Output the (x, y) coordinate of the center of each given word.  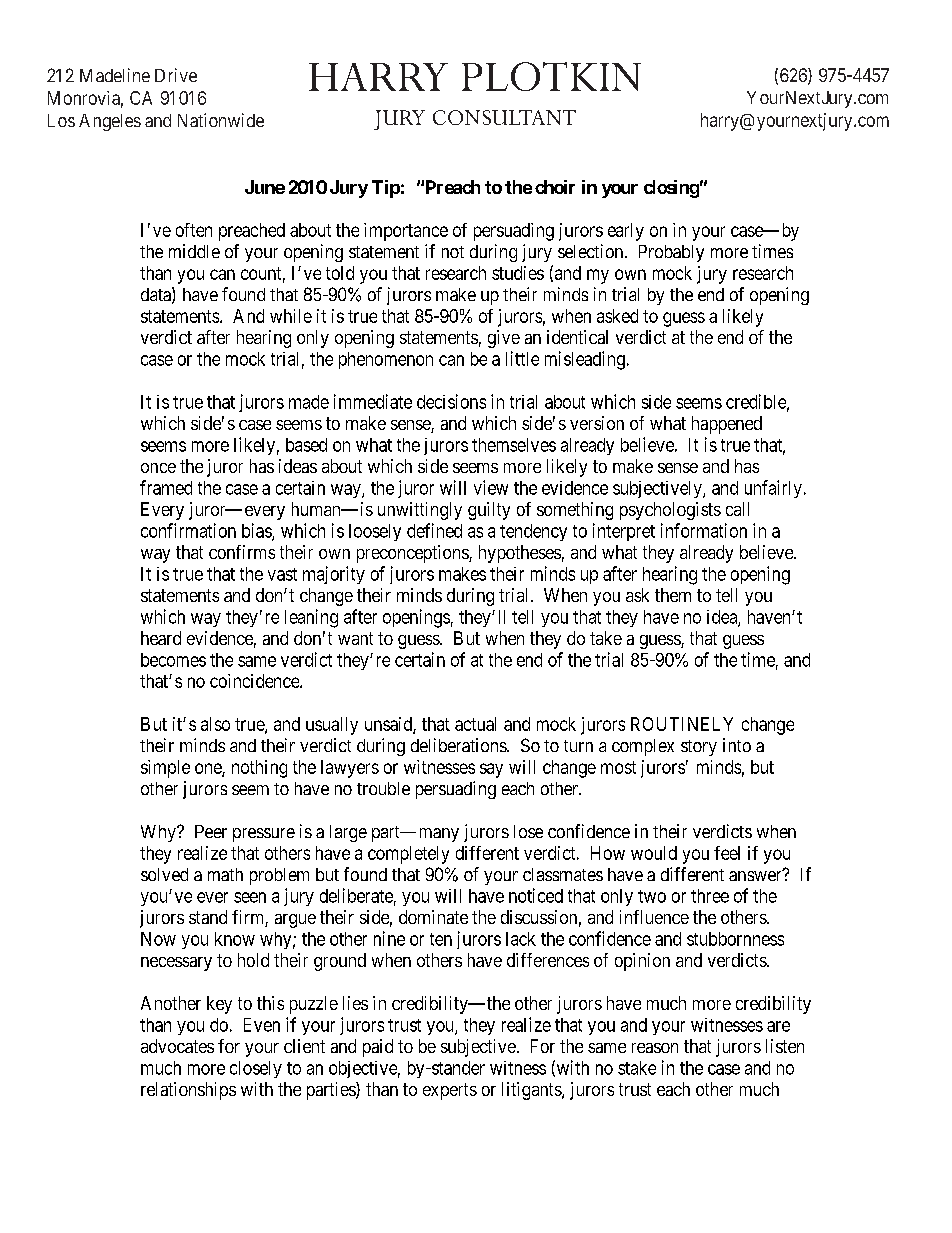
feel (727, 853)
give (504, 339)
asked (617, 316)
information (704, 530)
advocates (177, 1046)
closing (671, 189)
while (291, 316)
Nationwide (221, 120)
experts (450, 1091)
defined (434, 530)
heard (161, 638)
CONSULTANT (504, 117)
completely (408, 855)
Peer (211, 831)
